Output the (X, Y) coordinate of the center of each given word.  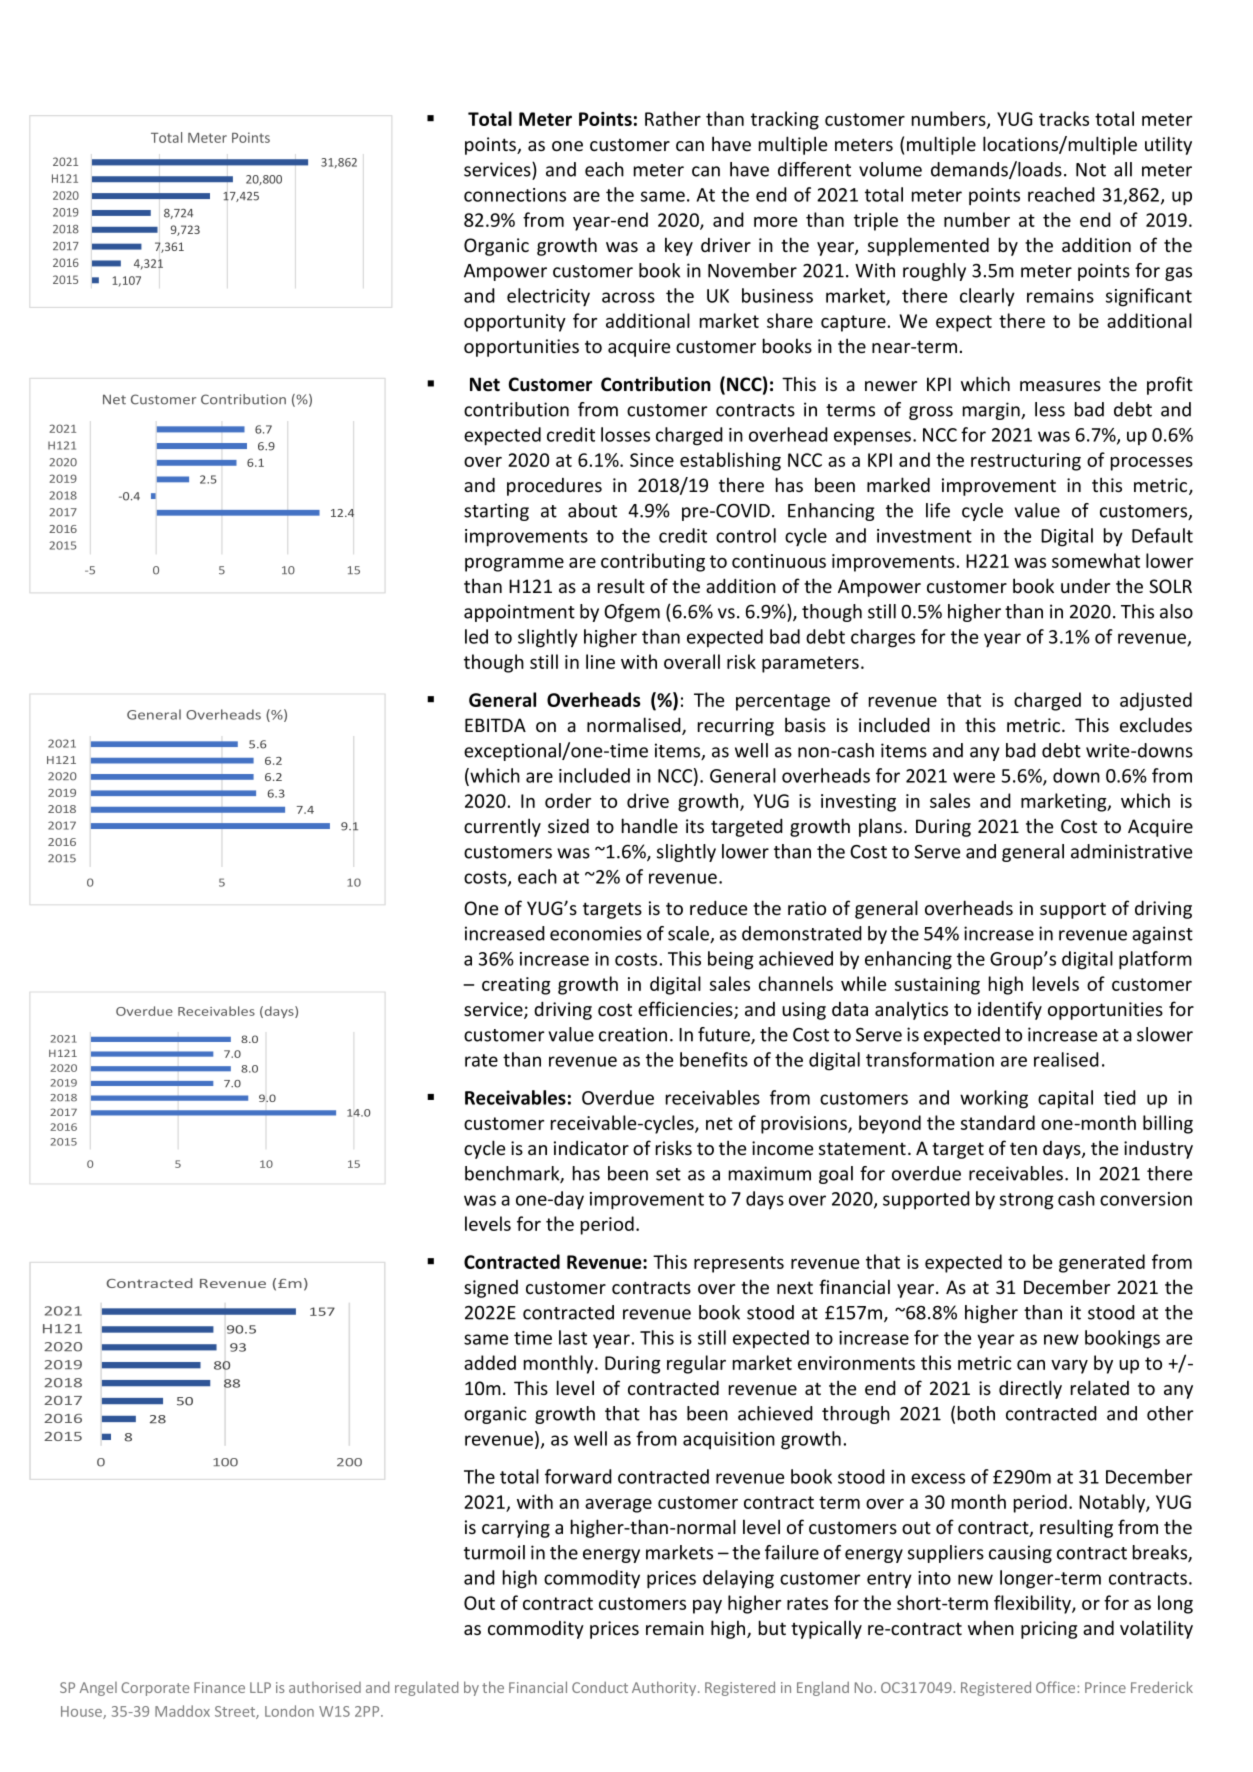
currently (502, 827)
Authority (665, 1688)
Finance (219, 1687)
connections (515, 195)
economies (596, 933)
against (1162, 935)
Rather (673, 118)
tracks (1064, 118)
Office (1057, 1687)
